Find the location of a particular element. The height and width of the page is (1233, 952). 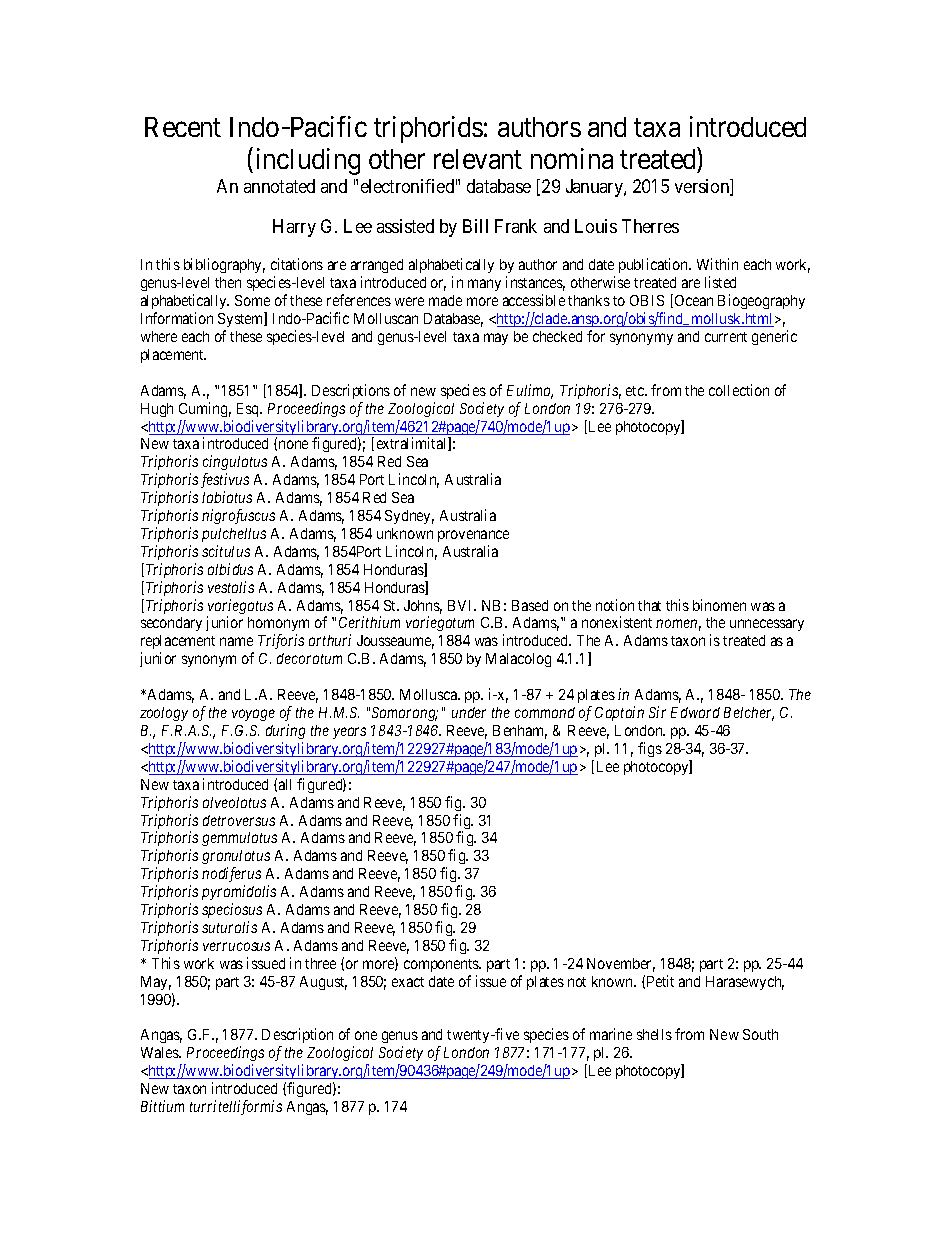

Recent is located at coordinates (183, 127).
